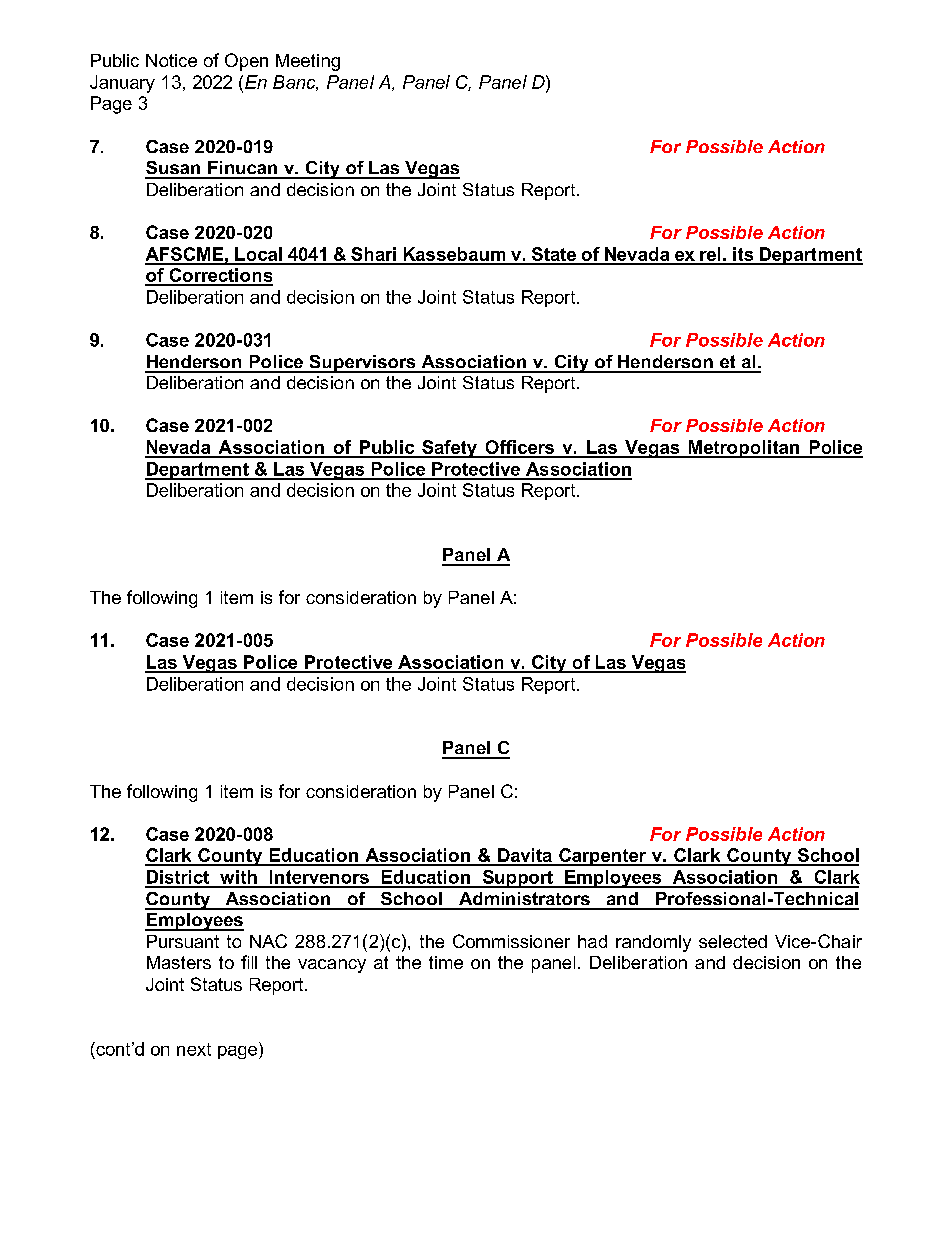  Describe the element at coordinates (171, 60) in the document. I see `Notice` at that location.
